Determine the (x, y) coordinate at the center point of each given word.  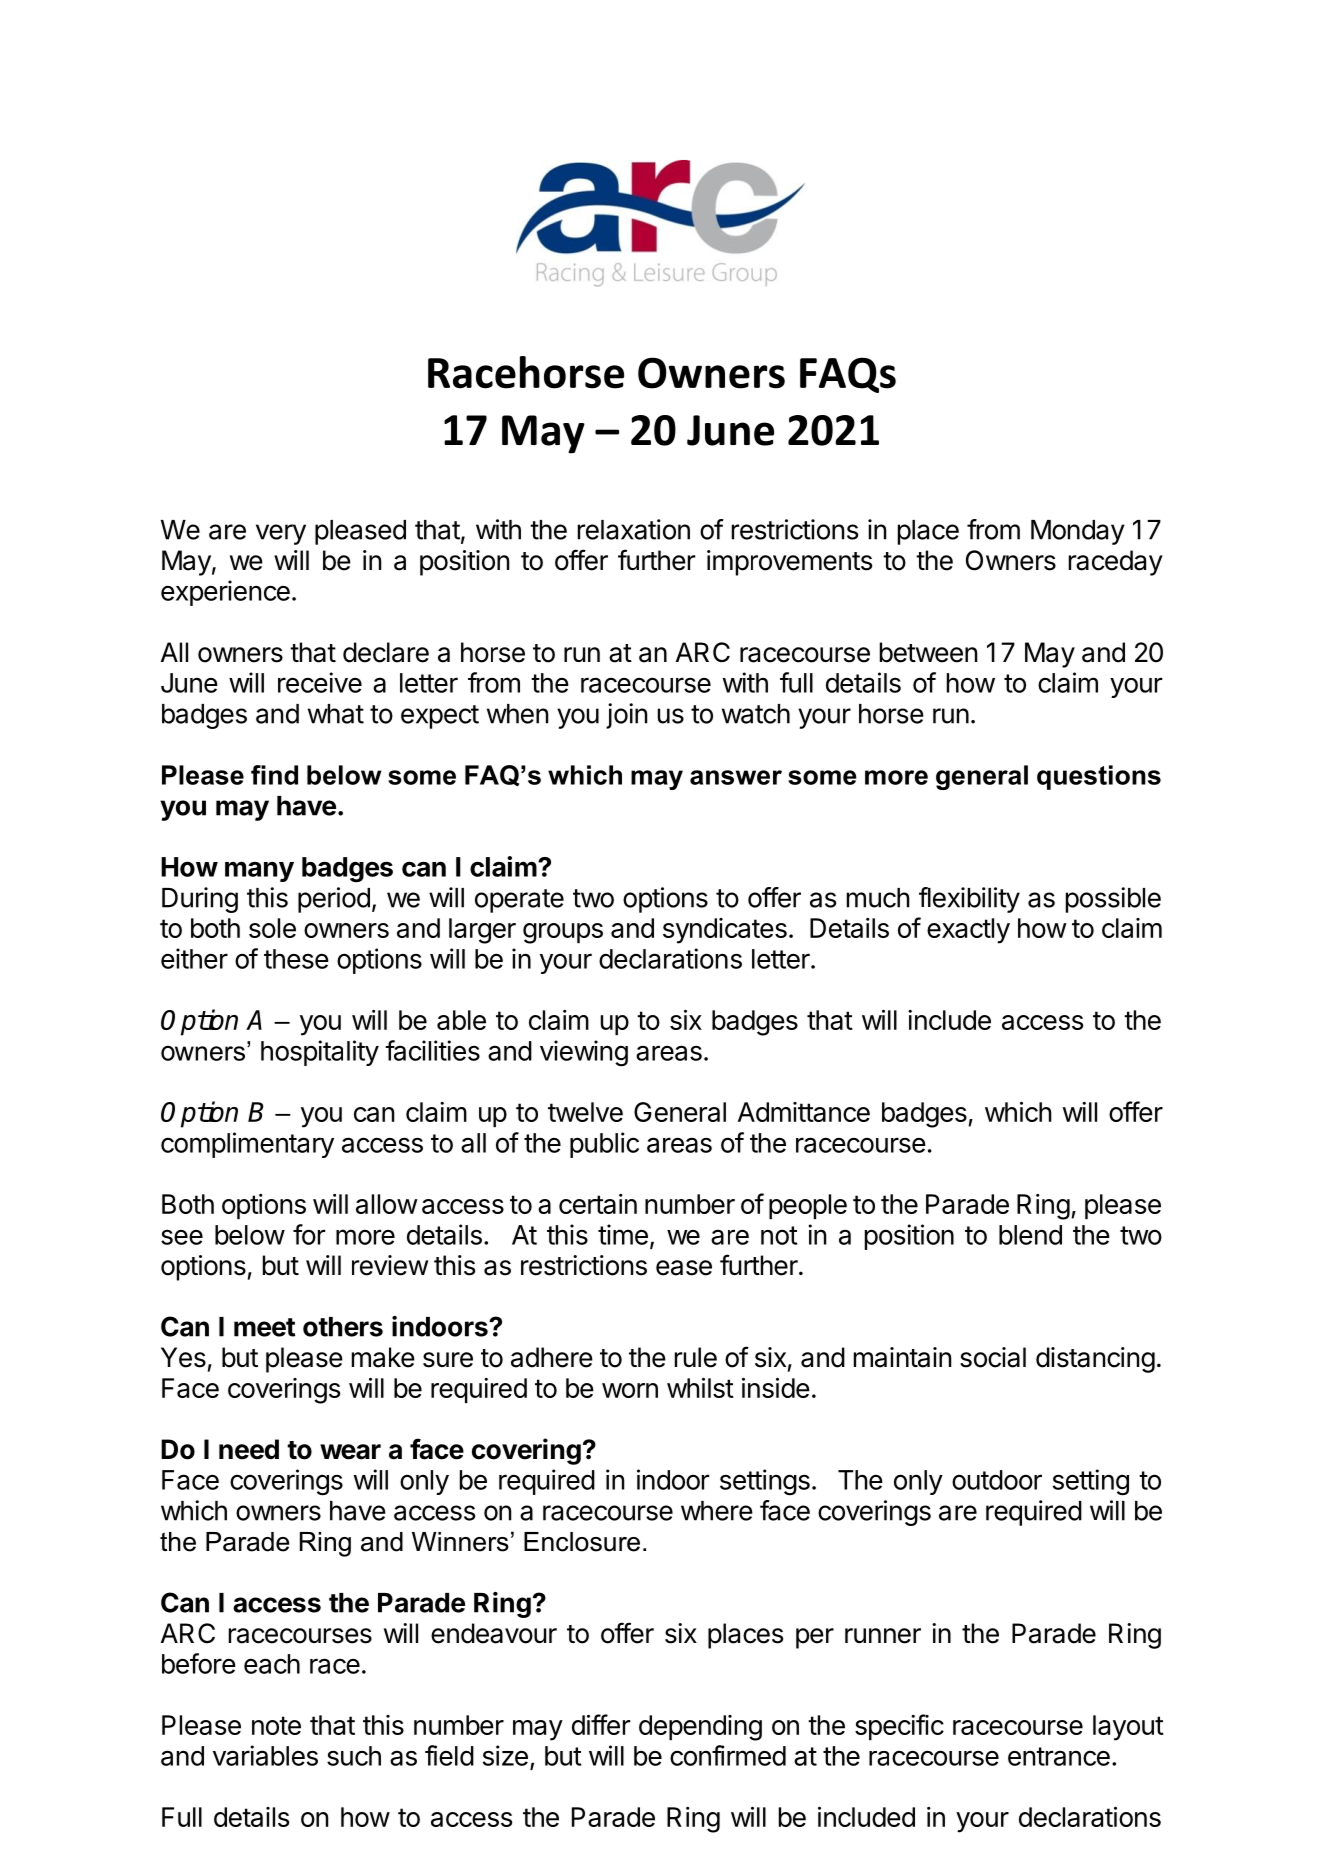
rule (696, 1357)
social (993, 1357)
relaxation (634, 529)
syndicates (725, 931)
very (281, 534)
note (276, 1725)
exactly (968, 931)
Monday (1078, 532)
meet (264, 1327)
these (296, 959)
